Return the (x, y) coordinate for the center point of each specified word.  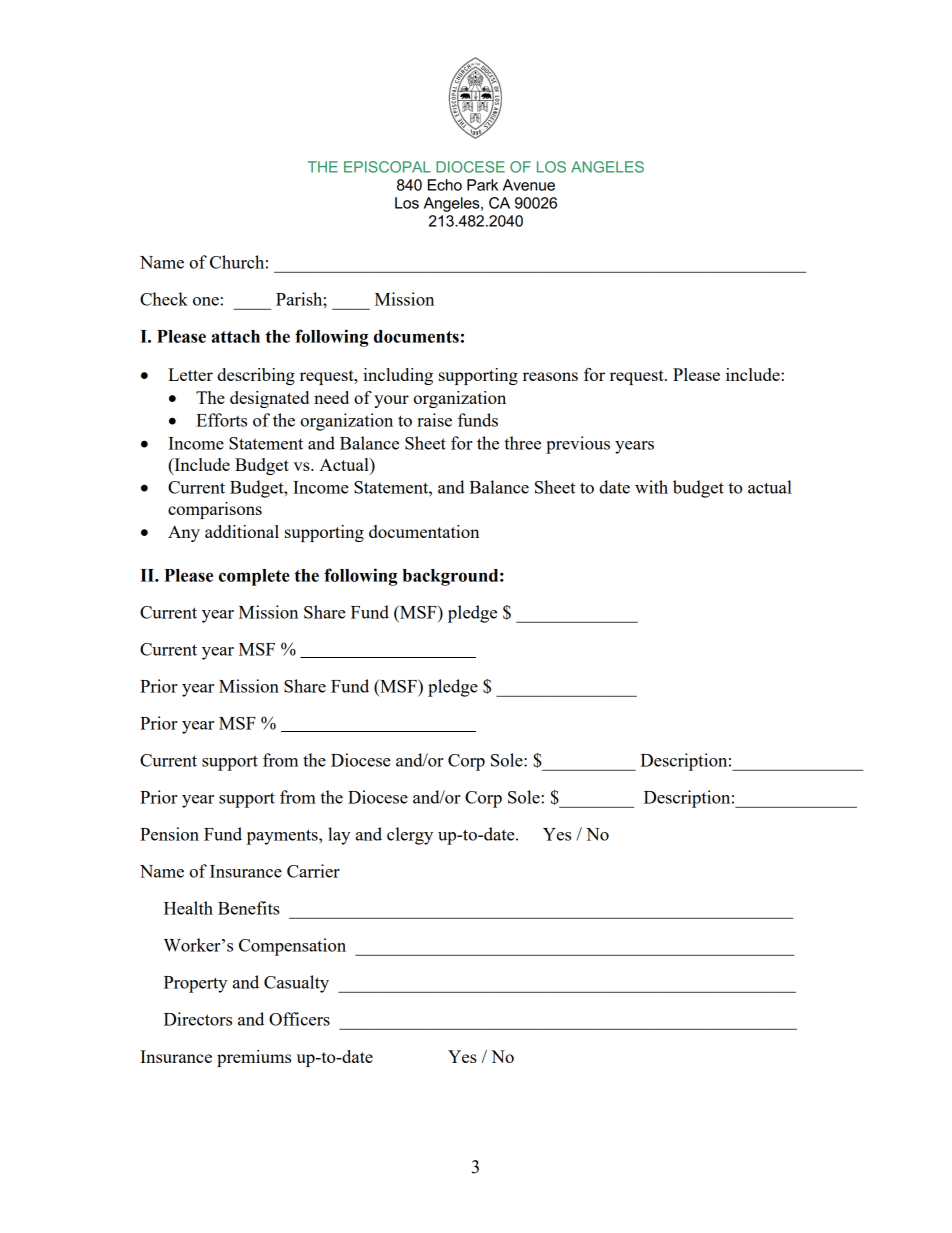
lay (339, 836)
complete (254, 577)
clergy (410, 836)
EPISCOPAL (387, 167)
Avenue (529, 185)
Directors (198, 1019)
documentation (424, 531)
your (391, 401)
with (651, 487)
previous (578, 445)
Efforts (221, 420)
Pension (169, 834)
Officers (299, 1019)
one (207, 301)
